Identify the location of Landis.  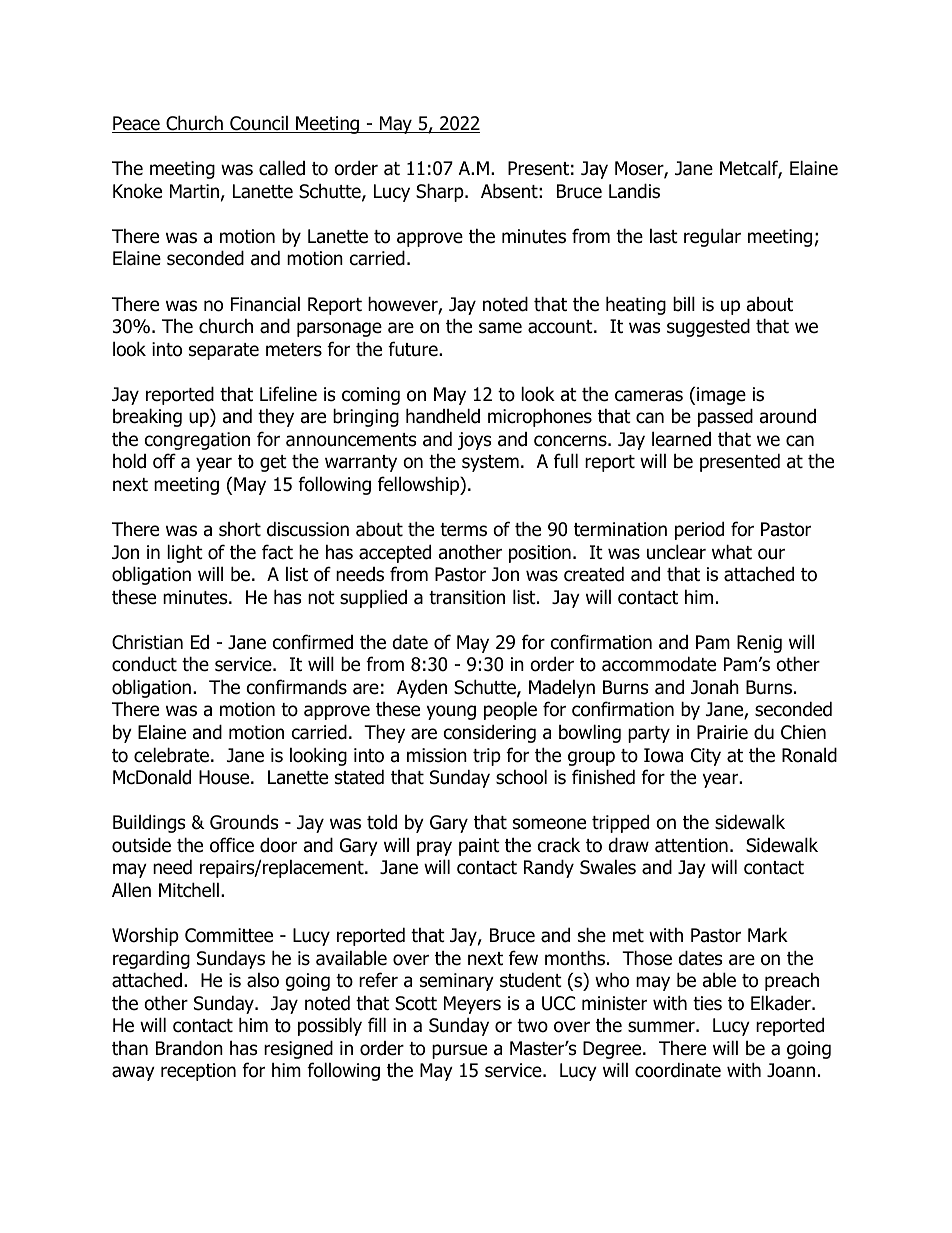
(634, 191).
